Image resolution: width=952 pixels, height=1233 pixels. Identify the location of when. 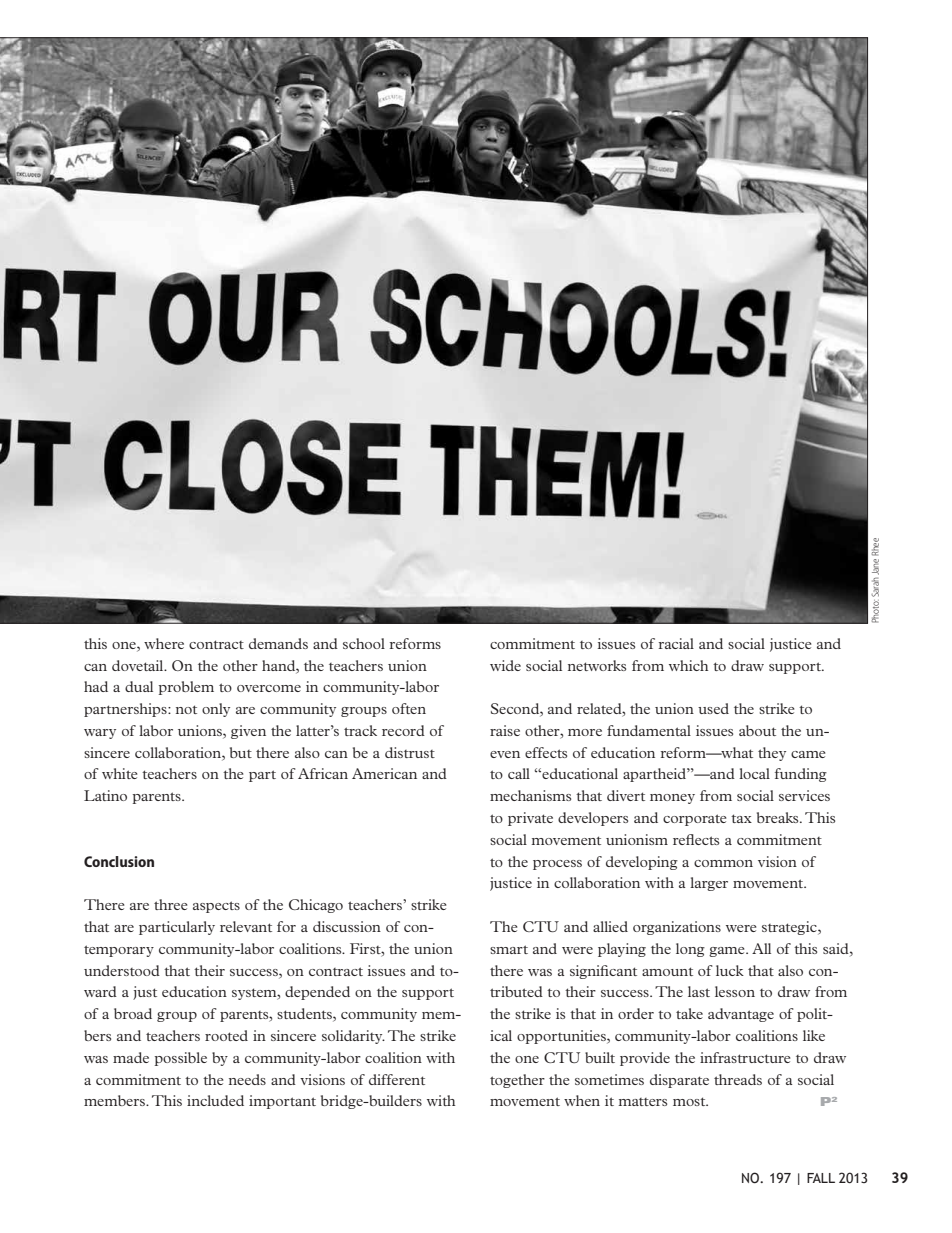
(582, 1100).
